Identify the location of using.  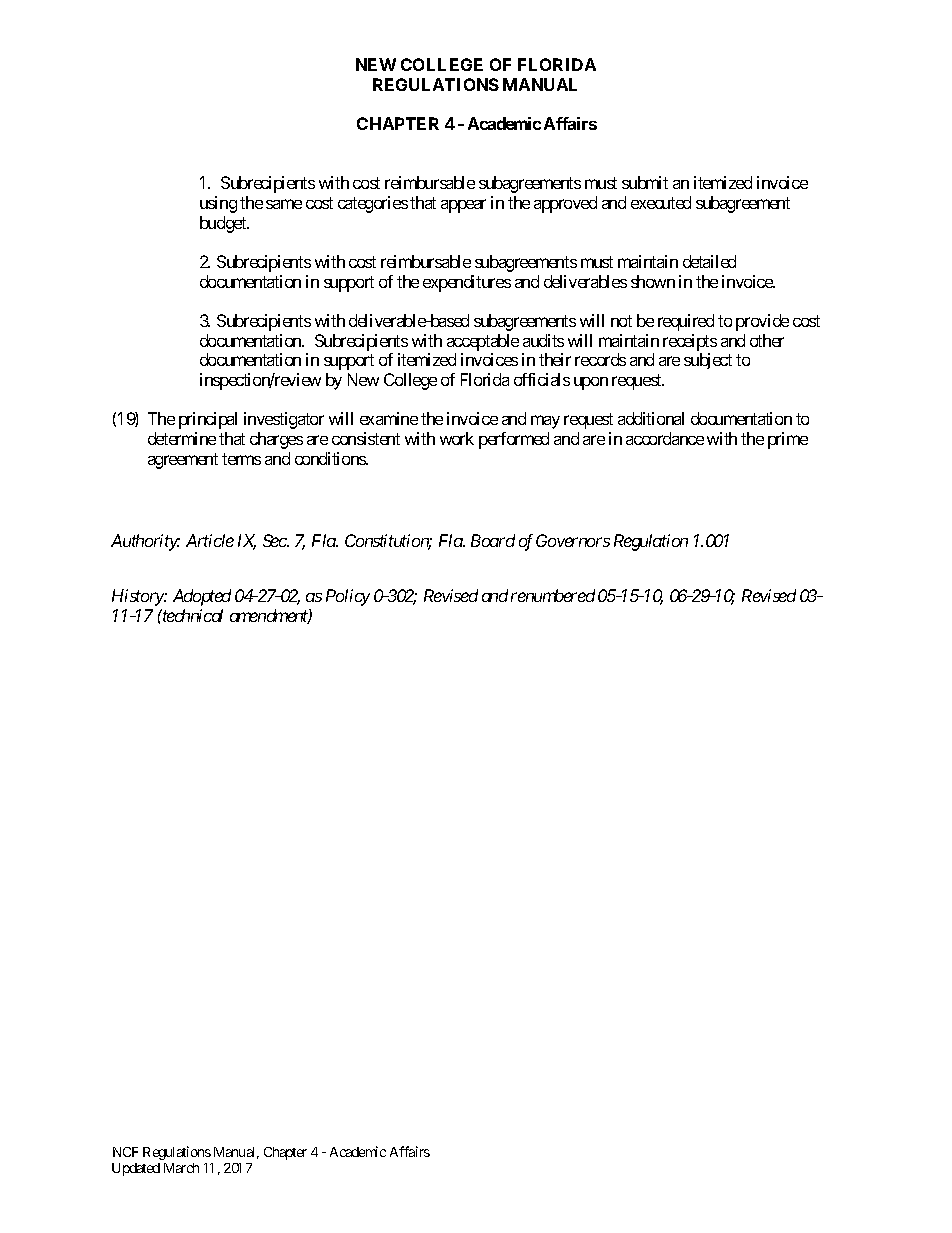
(218, 204).
